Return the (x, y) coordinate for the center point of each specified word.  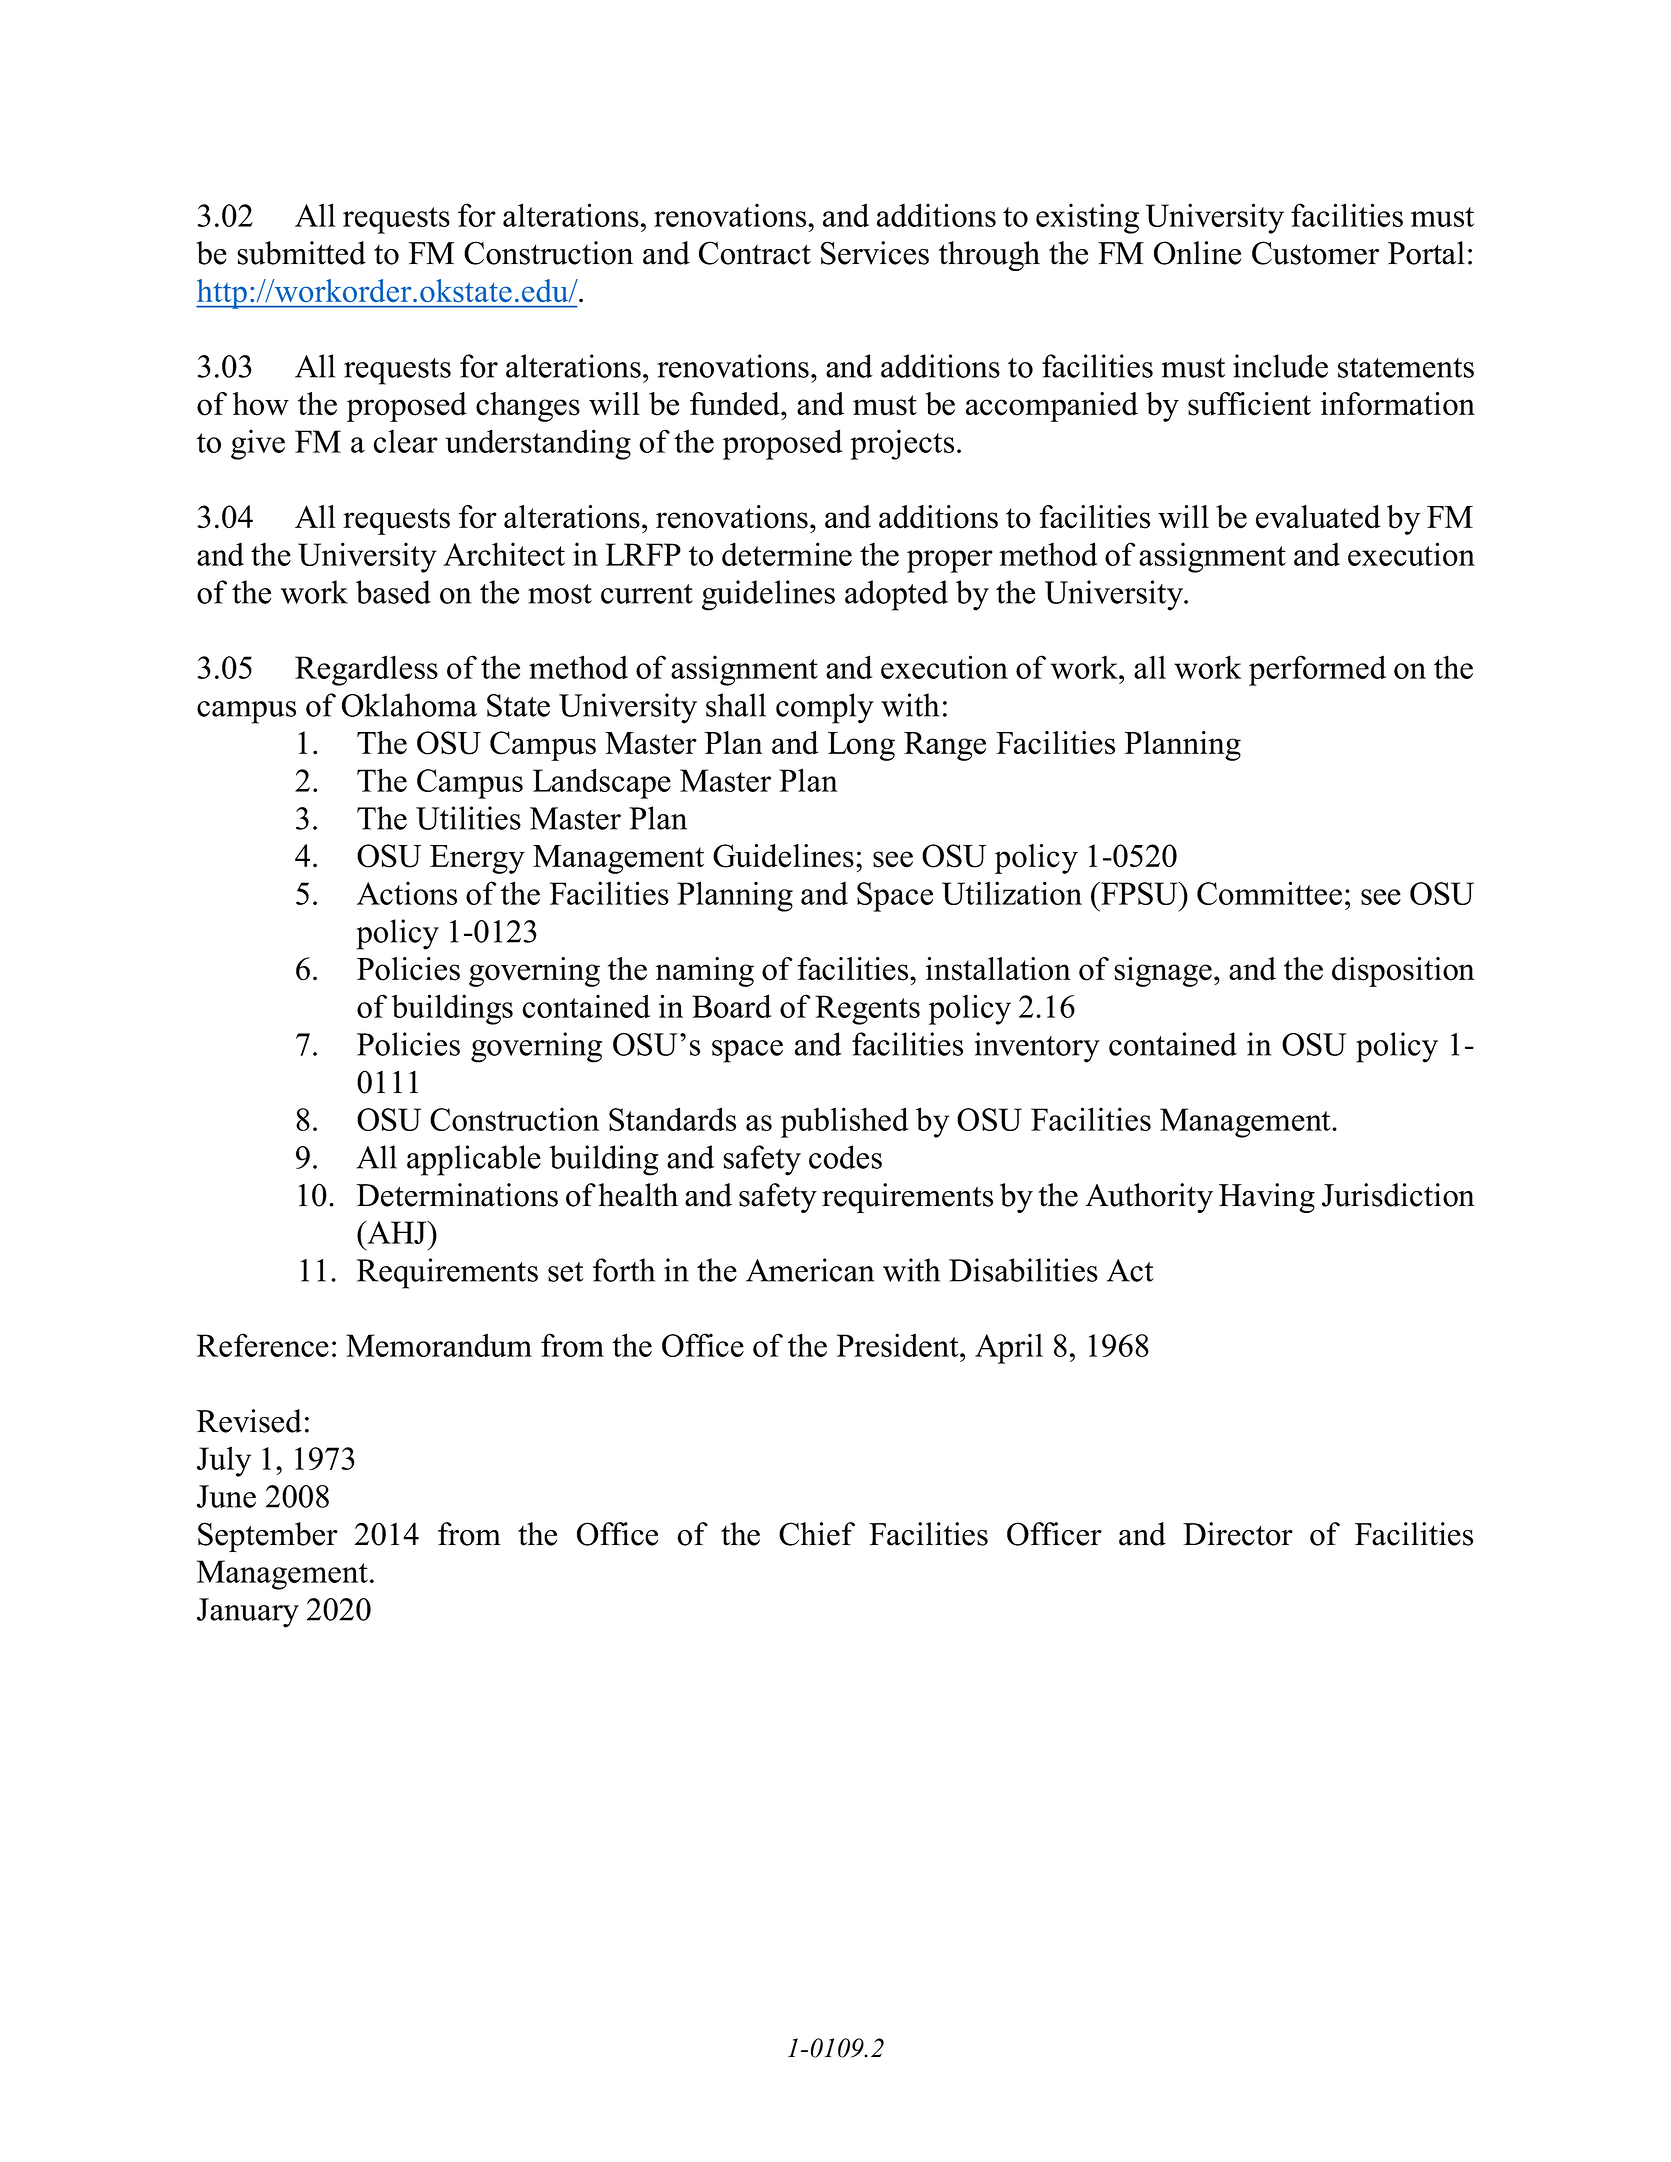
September (268, 1537)
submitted (301, 253)
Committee (1269, 893)
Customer (1315, 253)
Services (875, 253)
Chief (817, 1534)
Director (1238, 1534)
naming (705, 972)
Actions (407, 893)
